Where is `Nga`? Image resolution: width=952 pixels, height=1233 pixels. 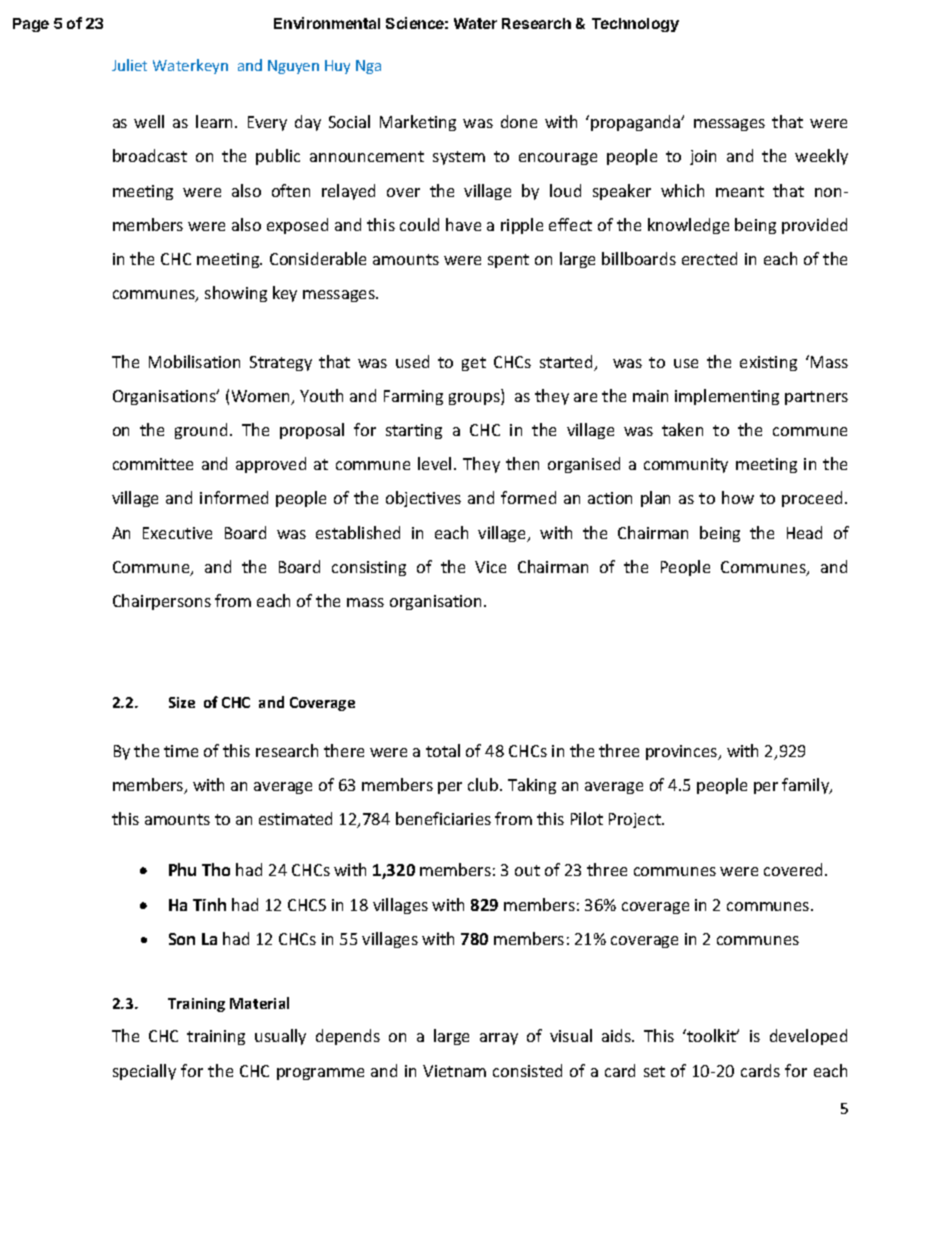
Nga is located at coordinates (368, 67).
